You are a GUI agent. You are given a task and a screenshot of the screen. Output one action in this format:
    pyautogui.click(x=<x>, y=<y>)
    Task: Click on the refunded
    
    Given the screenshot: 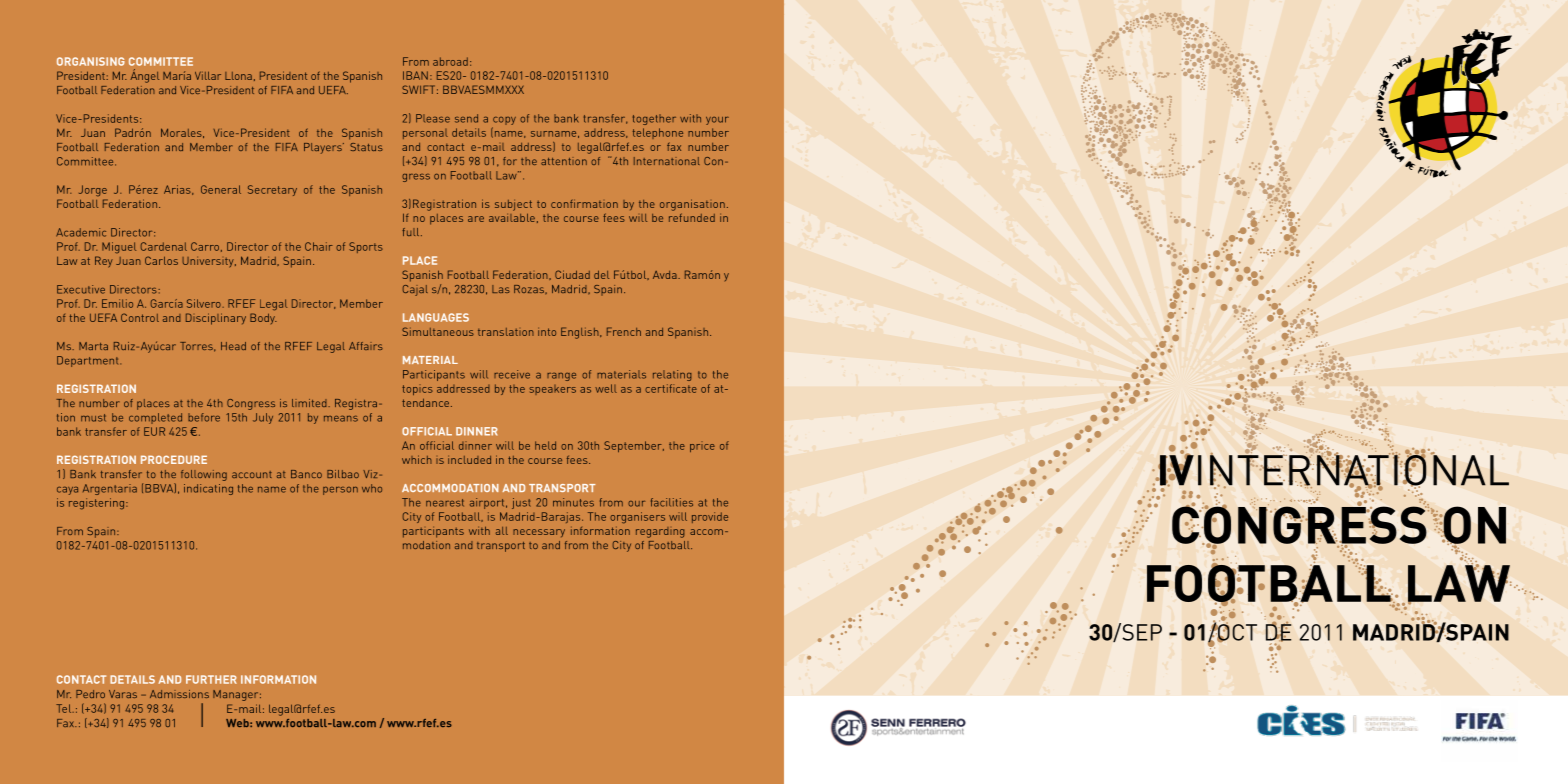 What is the action you would take?
    pyautogui.click(x=692, y=217)
